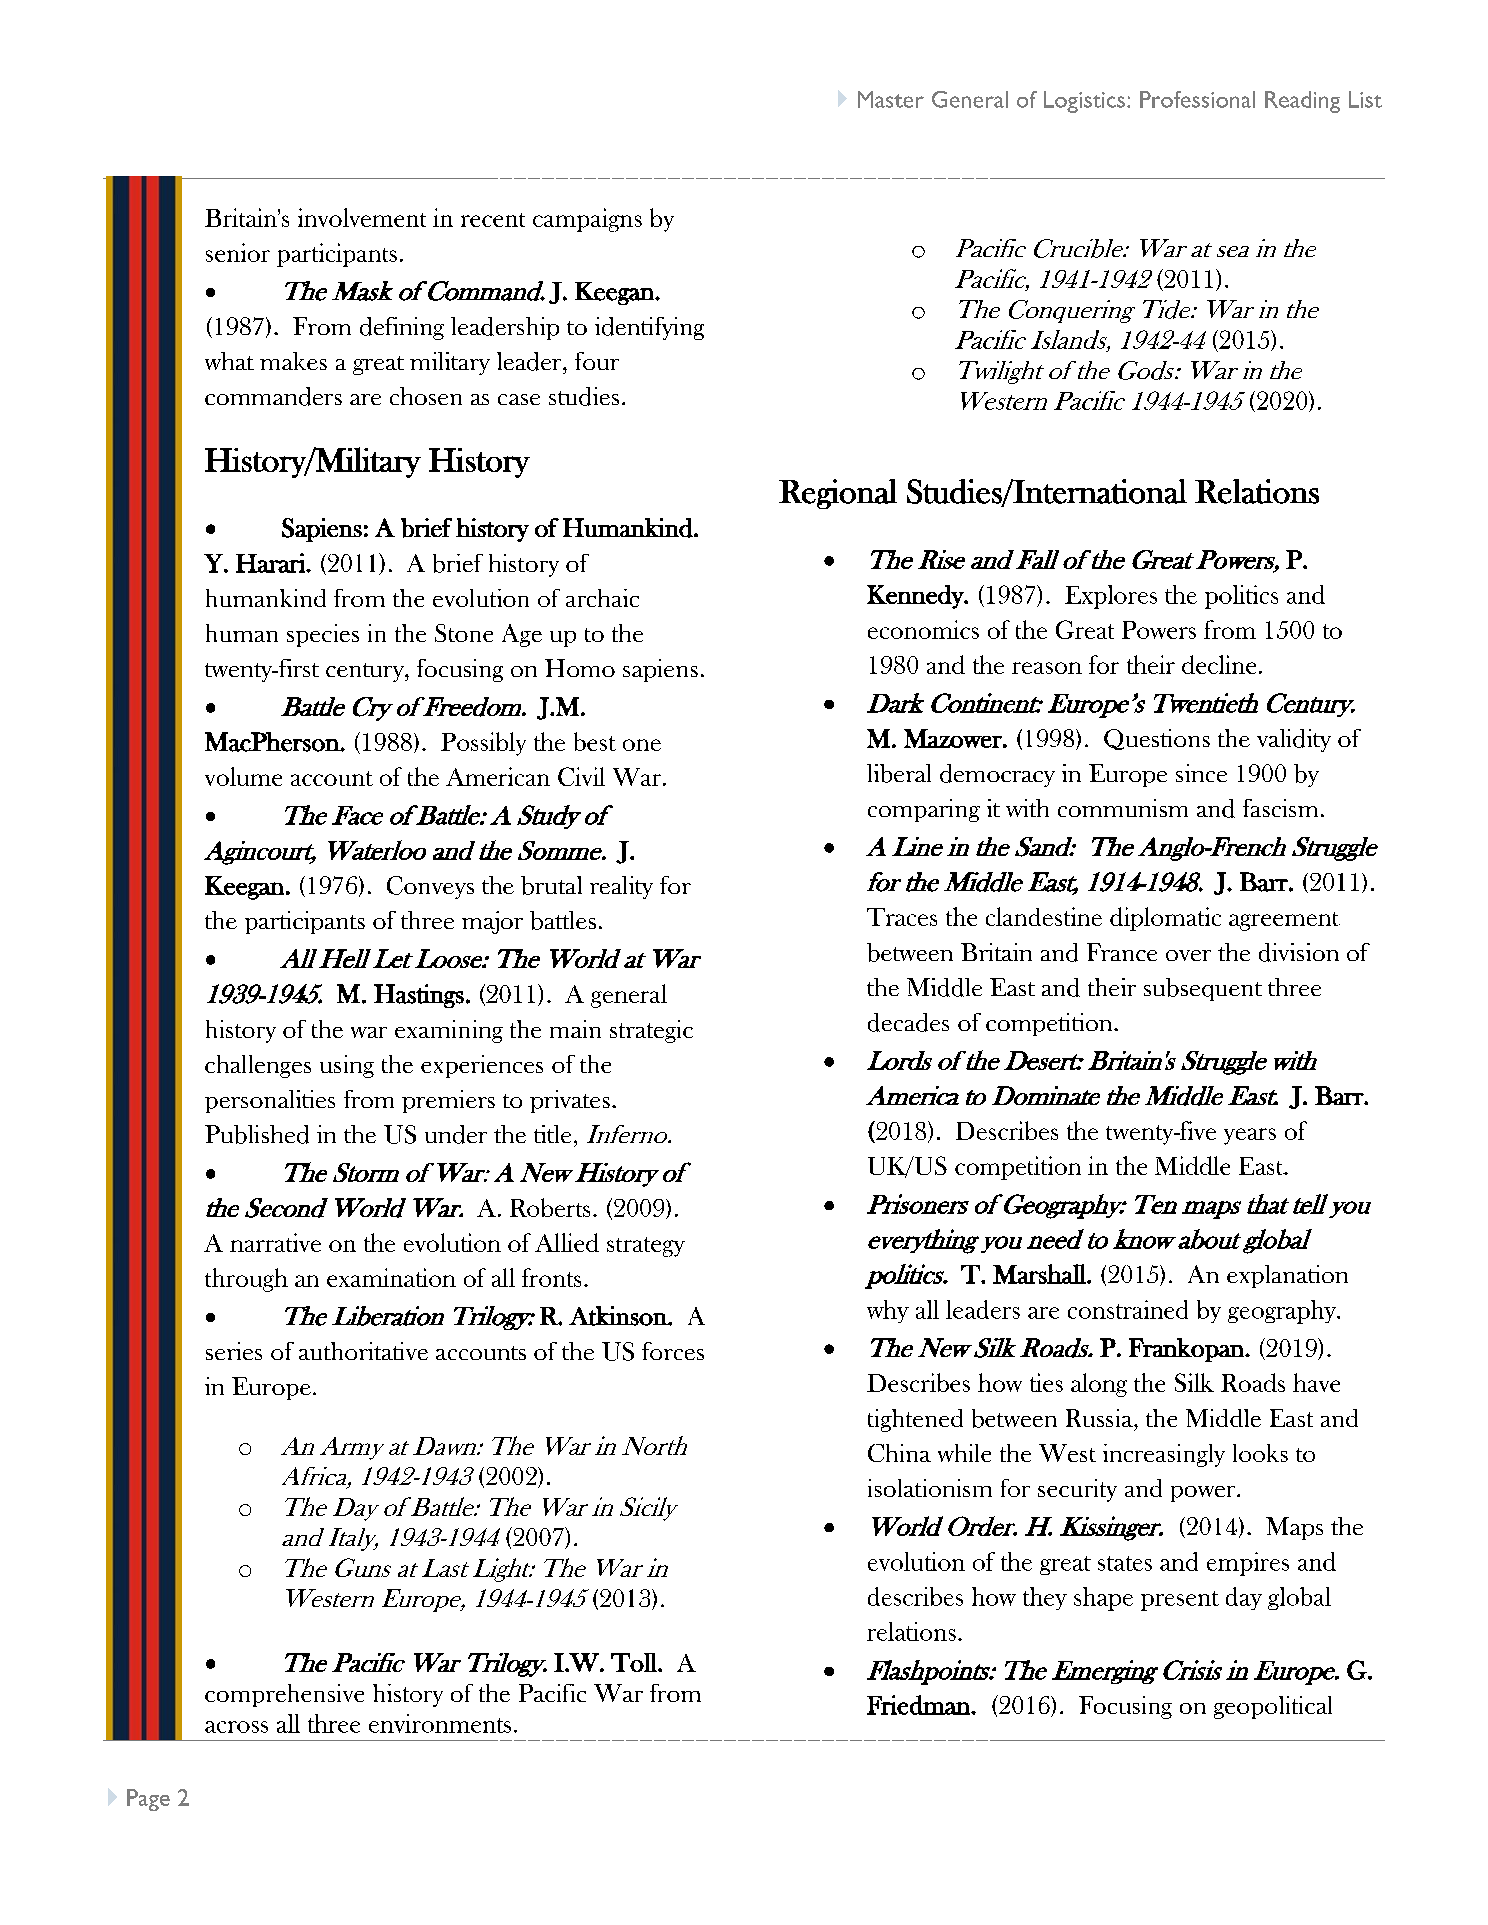  I want to click on strategy, so click(646, 1247).
